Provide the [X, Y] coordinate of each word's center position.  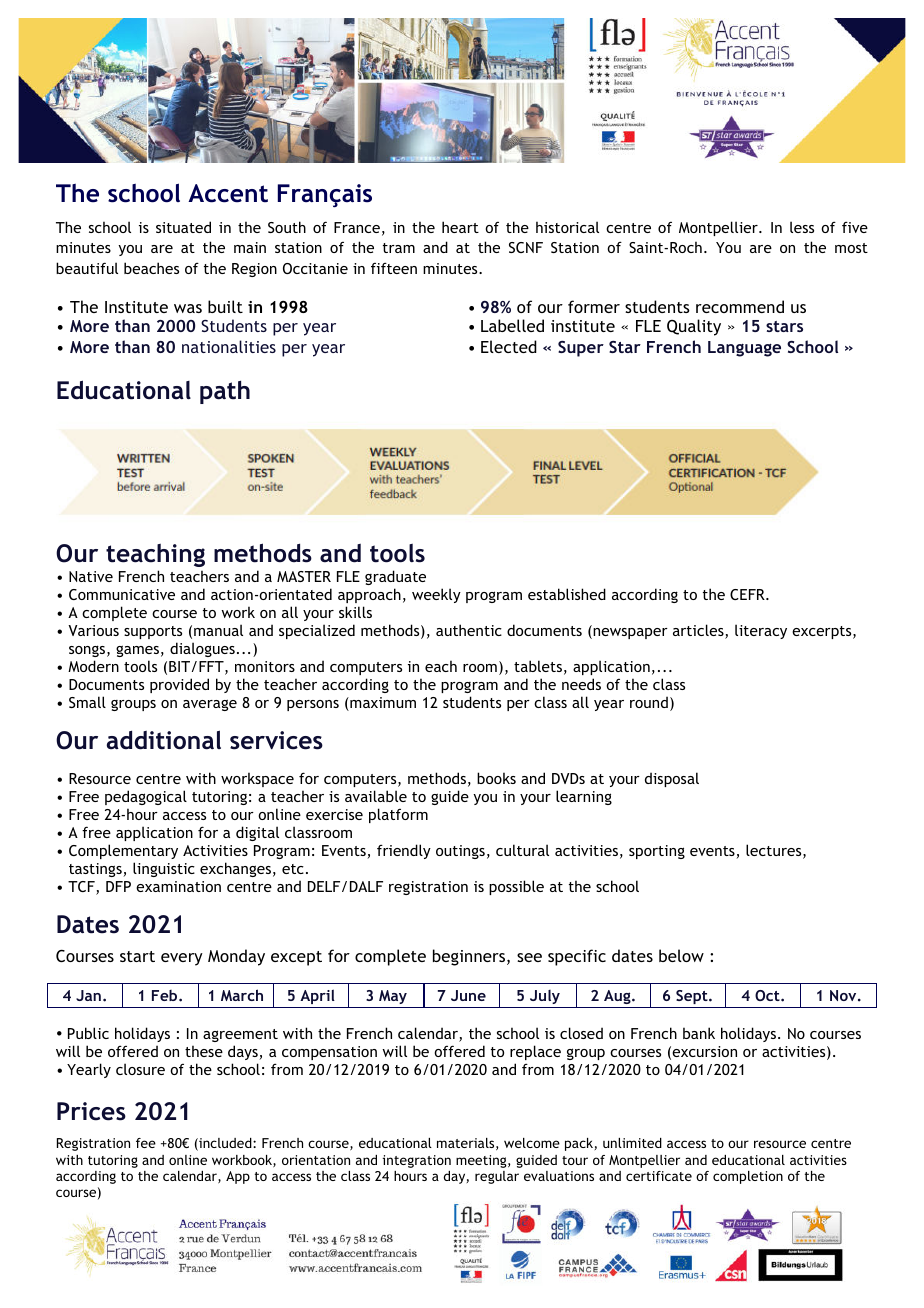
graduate [395, 577]
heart [460, 227]
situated [183, 227]
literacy [761, 631]
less [802, 227]
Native [91, 576]
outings [460, 852]
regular [497, 1177]
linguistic [164, 869]
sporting [657, 852]
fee [146, 1143]
